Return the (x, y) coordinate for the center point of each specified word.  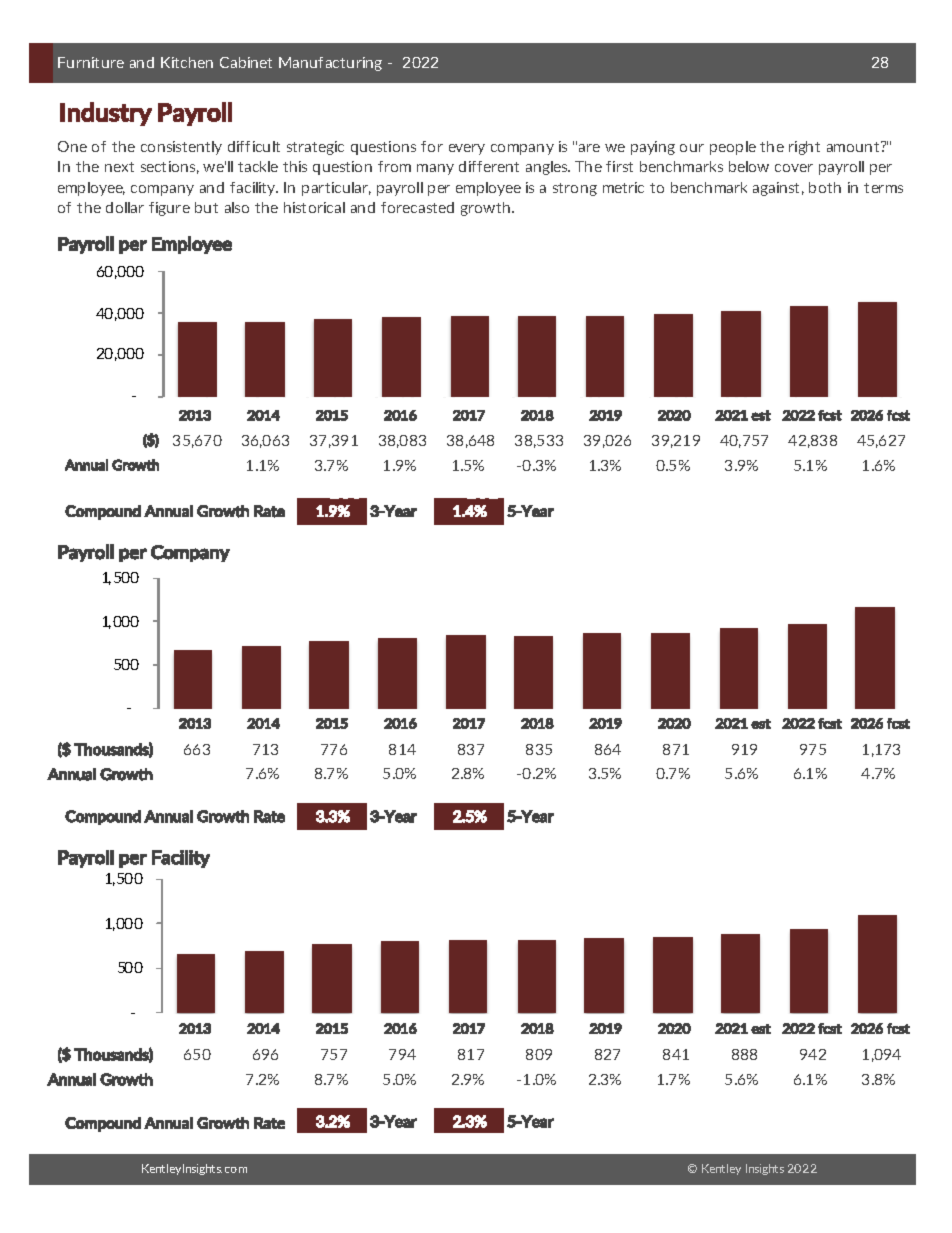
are (589, 148)
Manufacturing (330, 64)
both (825, 187)
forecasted (417, 207)
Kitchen (187, 62)
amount (854, 146)
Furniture (91, 62)
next (119, 167)
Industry (106, 114)
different (489, 166)
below (749, 166)
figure (169, 209)
